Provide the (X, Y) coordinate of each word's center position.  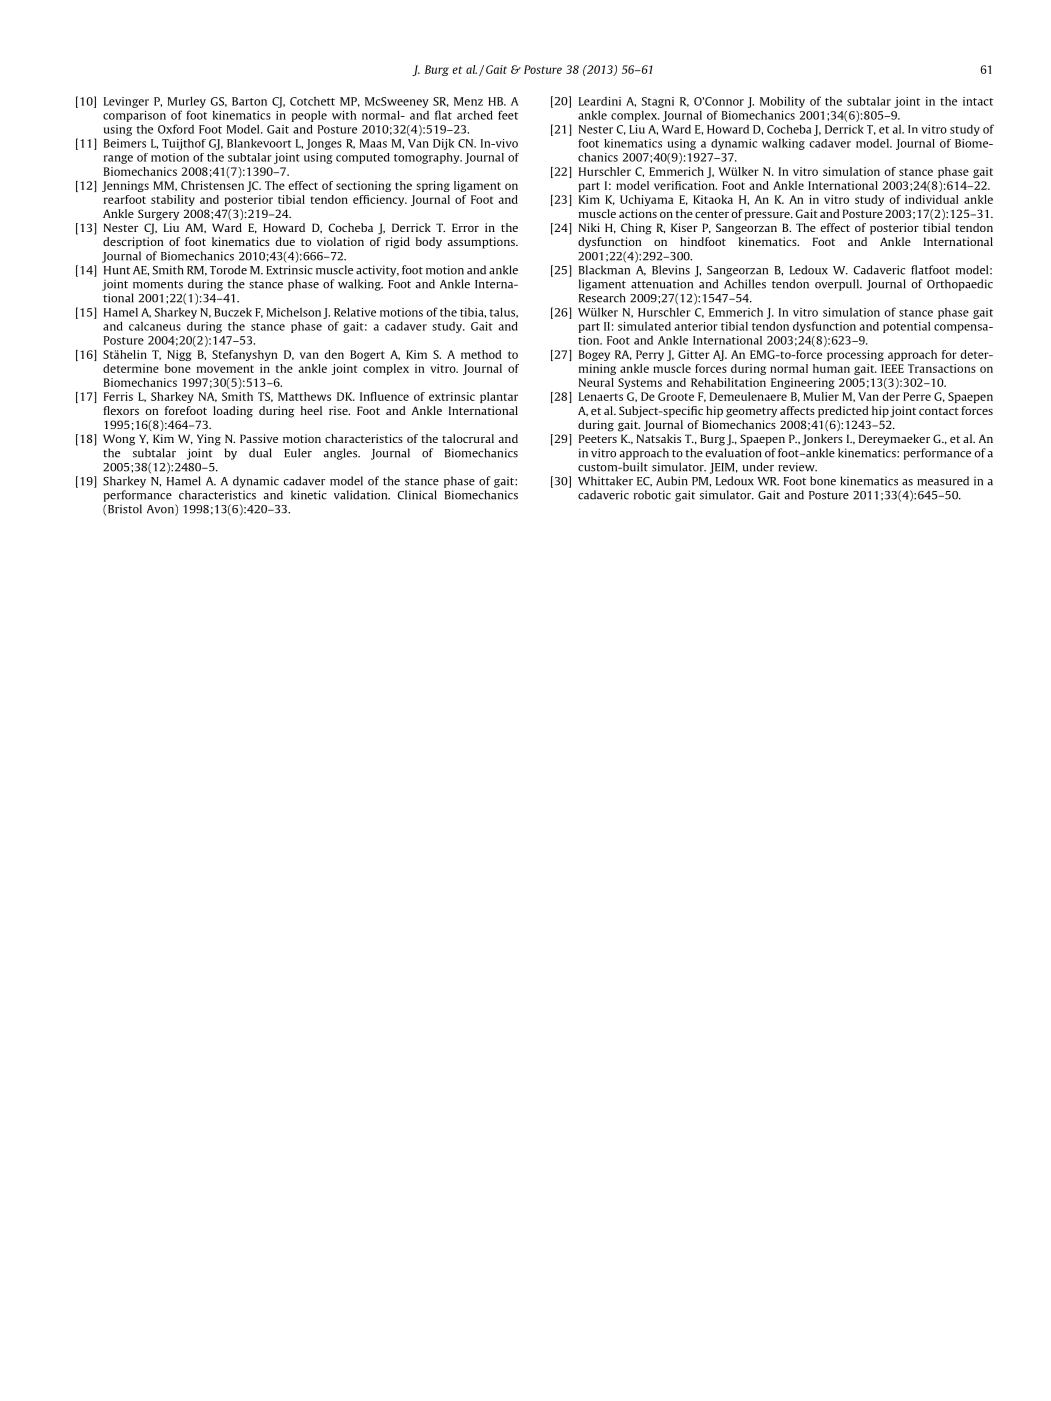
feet (508, 115)
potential (906, 327)
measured (943, 481)
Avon (161, 510)
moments (158, 285)
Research (602, 298)
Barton (249, 101)
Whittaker (605, 481)
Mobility (782, 102)
